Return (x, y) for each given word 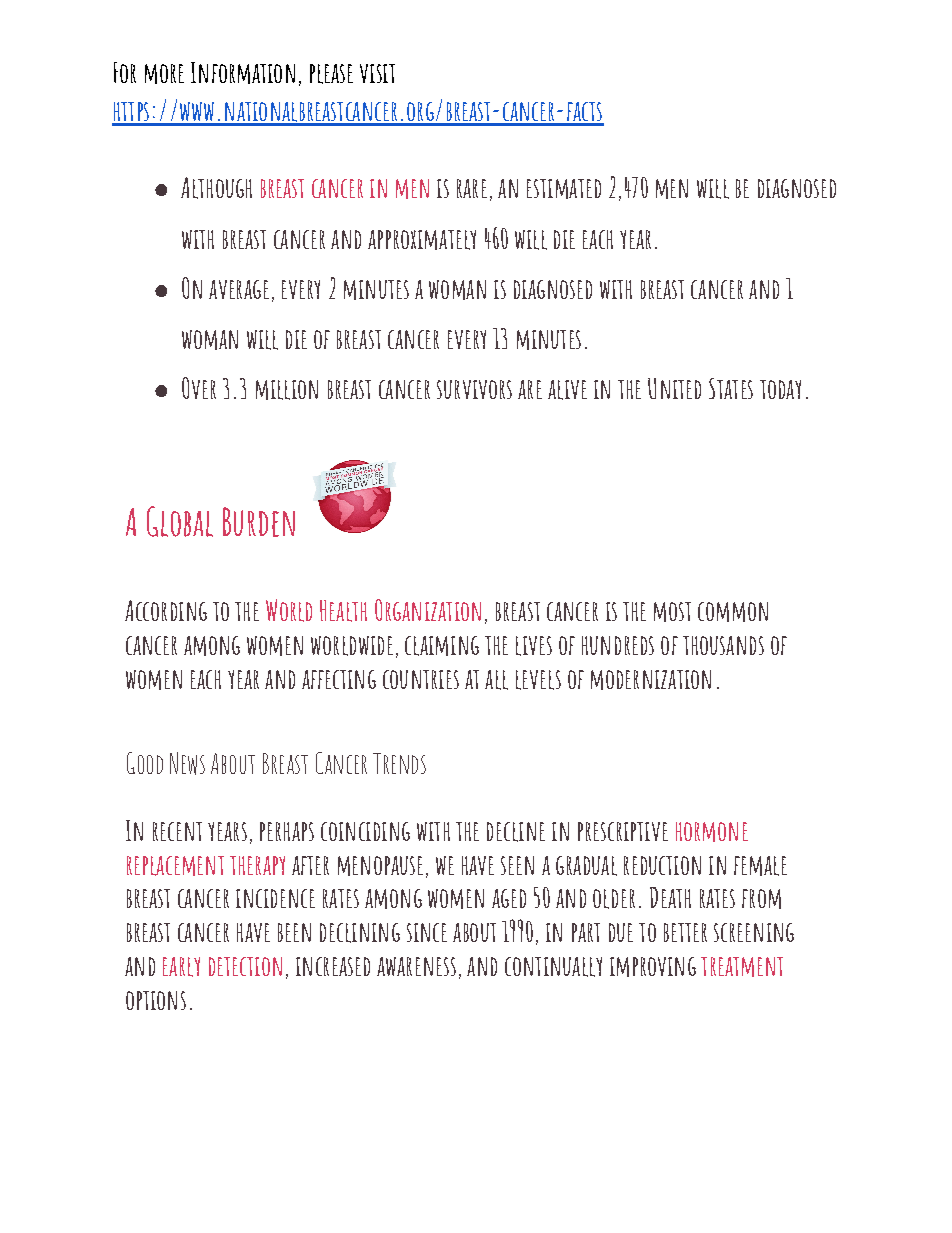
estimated (564, 189)
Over (199, 388)
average (239, 289)
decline (516, 832)
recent (177, 831)
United (674, 388)
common (733, 612)
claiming (442, 646)
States (731, 388)
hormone (712, 832)
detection (245, 966)
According (166, 610)
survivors (474, 389)
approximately (422, 240)
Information (243, 73)
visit (377, 73)
